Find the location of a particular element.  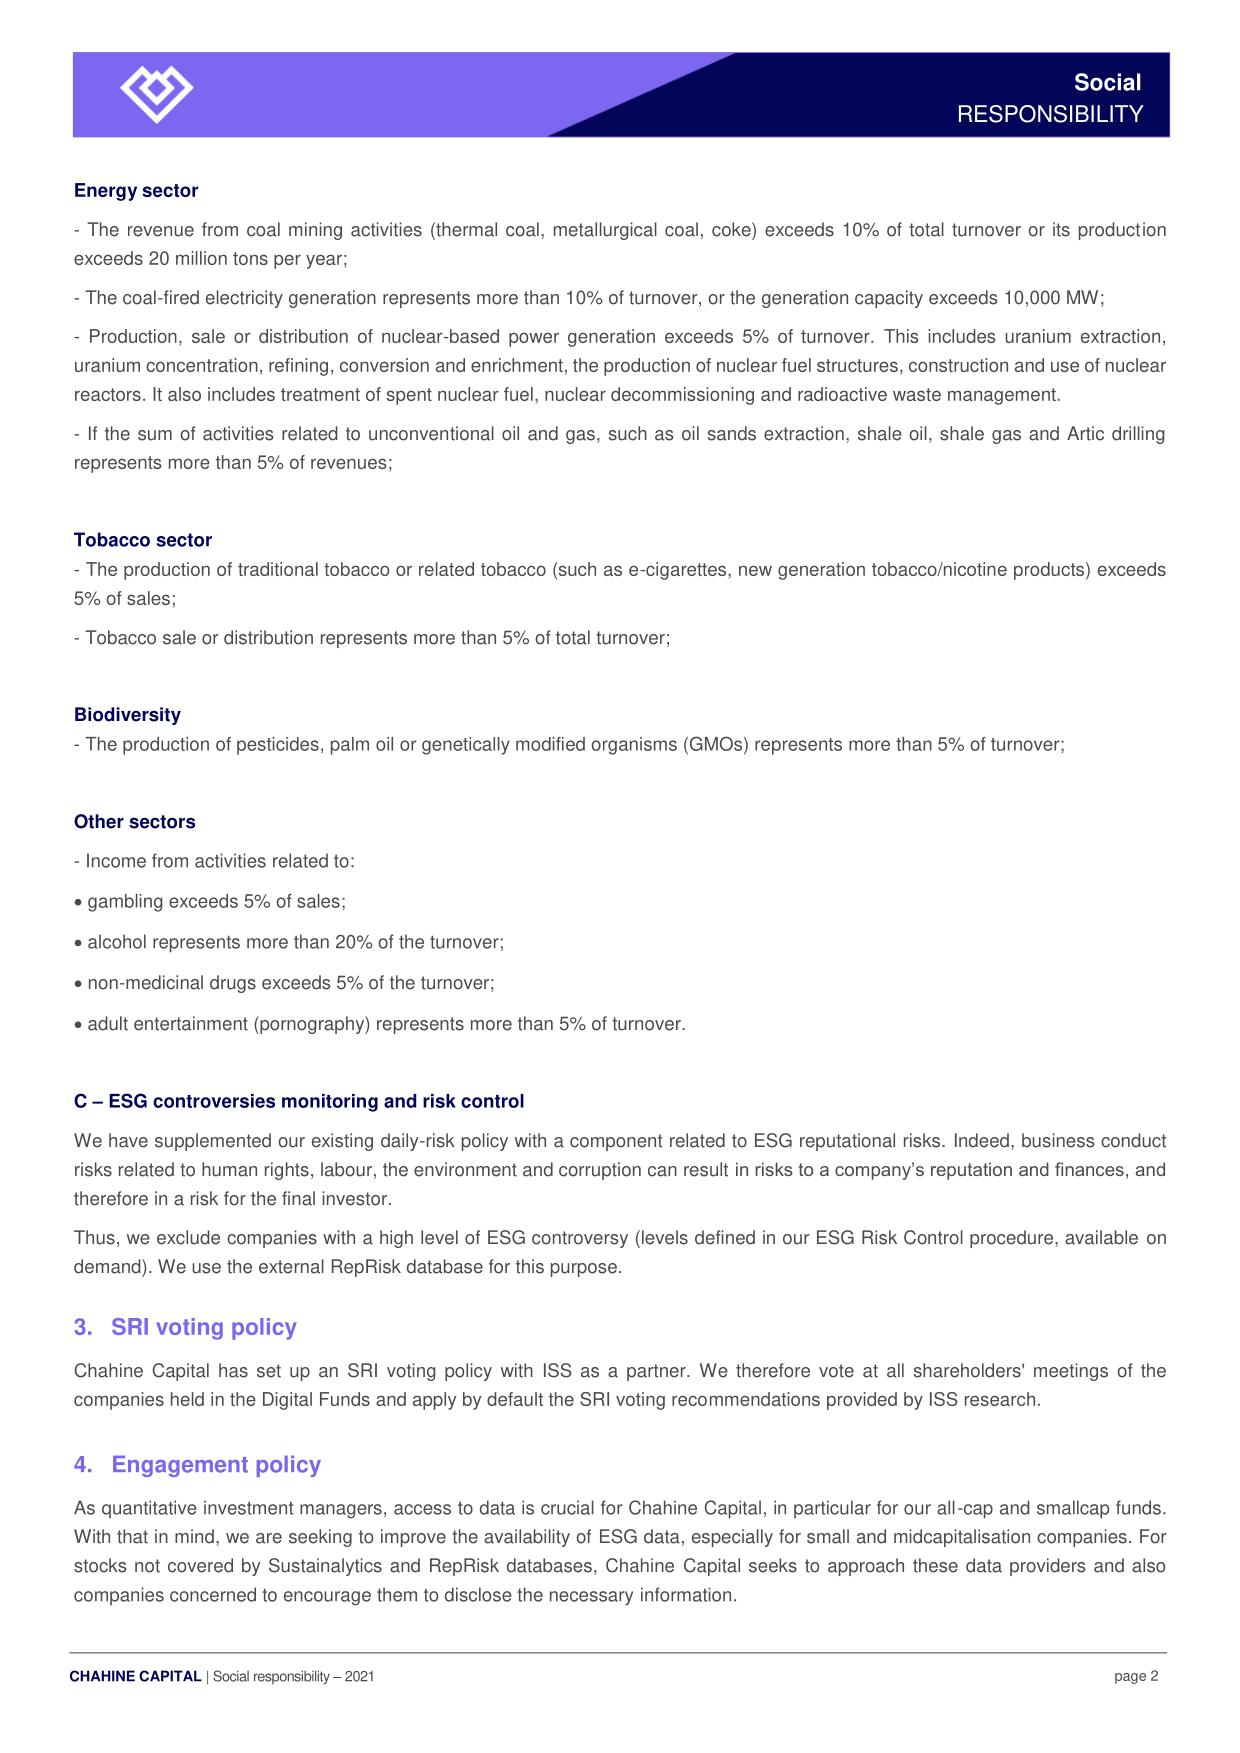

million is located at coordinates (201, 258).
